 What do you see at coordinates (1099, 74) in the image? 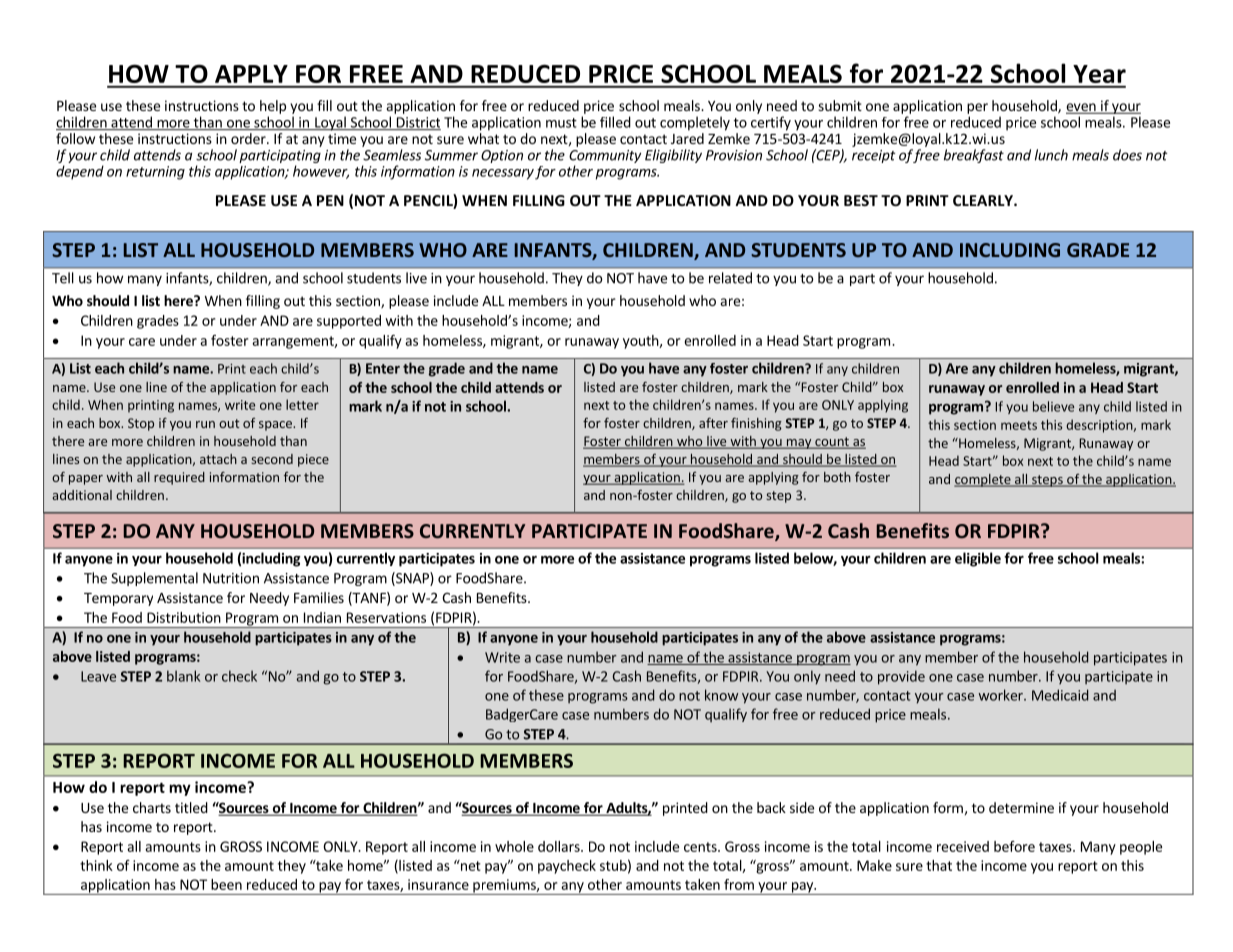
I see `Year` at bounding box center [1099, 74].
